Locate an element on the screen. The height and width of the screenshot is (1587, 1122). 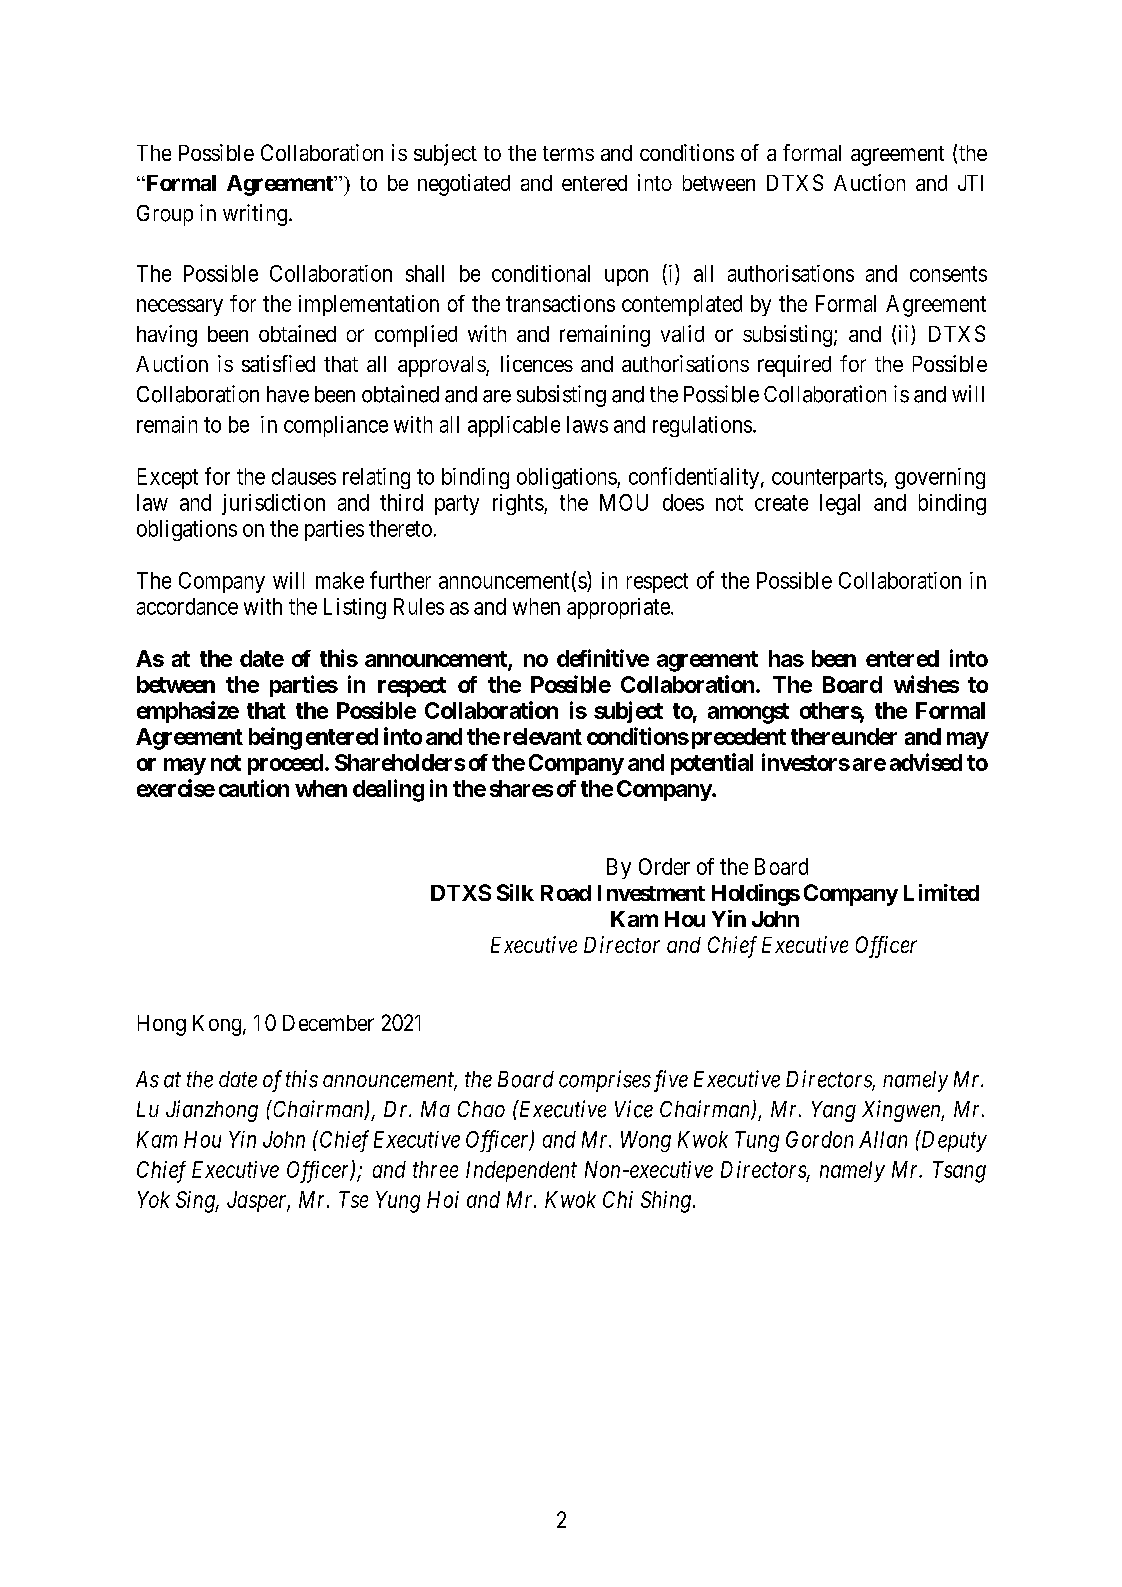
Jasper is located at coordinates (258, 1201).
